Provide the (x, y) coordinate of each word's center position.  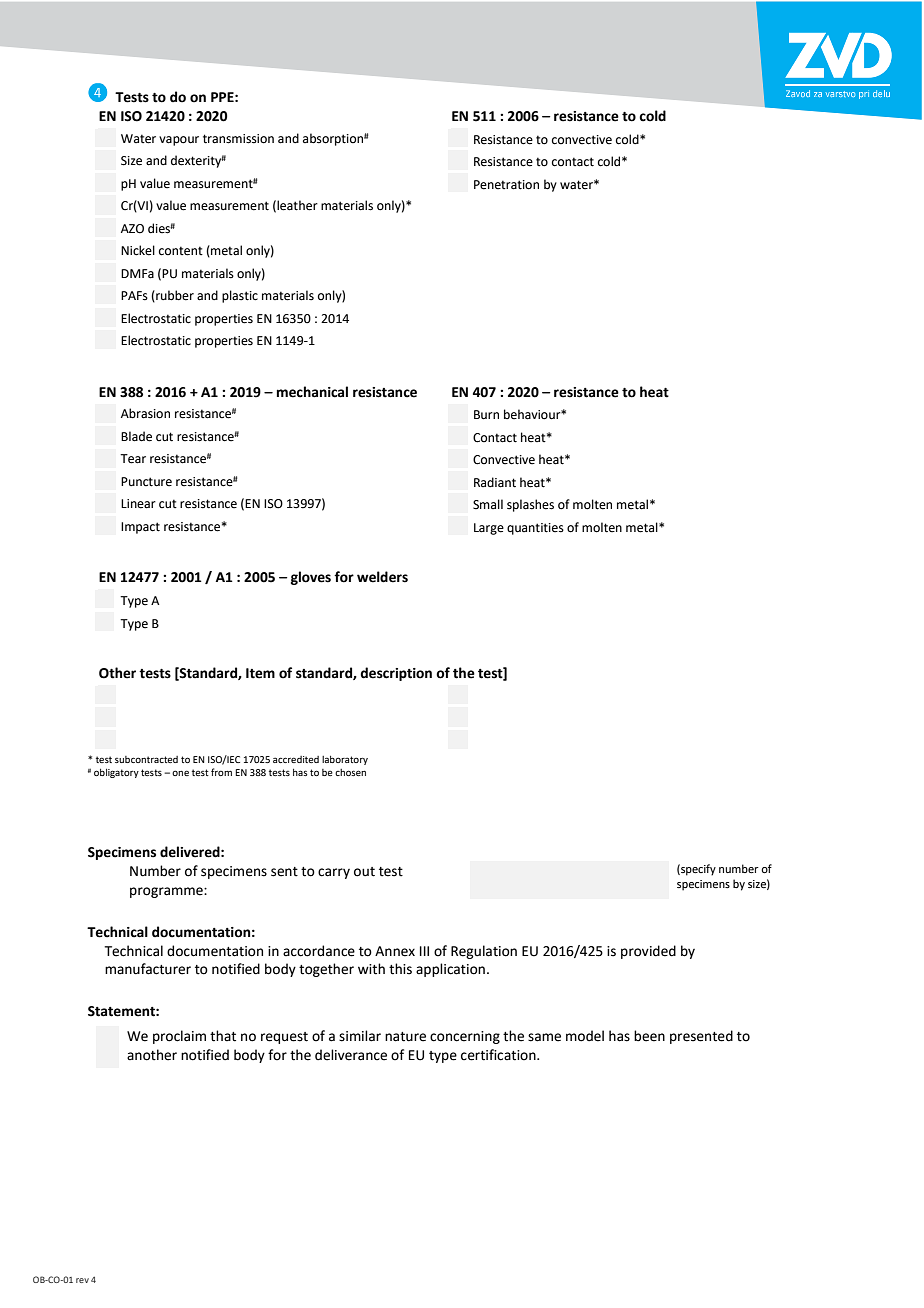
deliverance (351, 1055)
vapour (179, 141)
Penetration (506, 185)
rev (82, 1280)
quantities (535, 529)
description (396, 674)
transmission (238, 139)
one (180, 773)
